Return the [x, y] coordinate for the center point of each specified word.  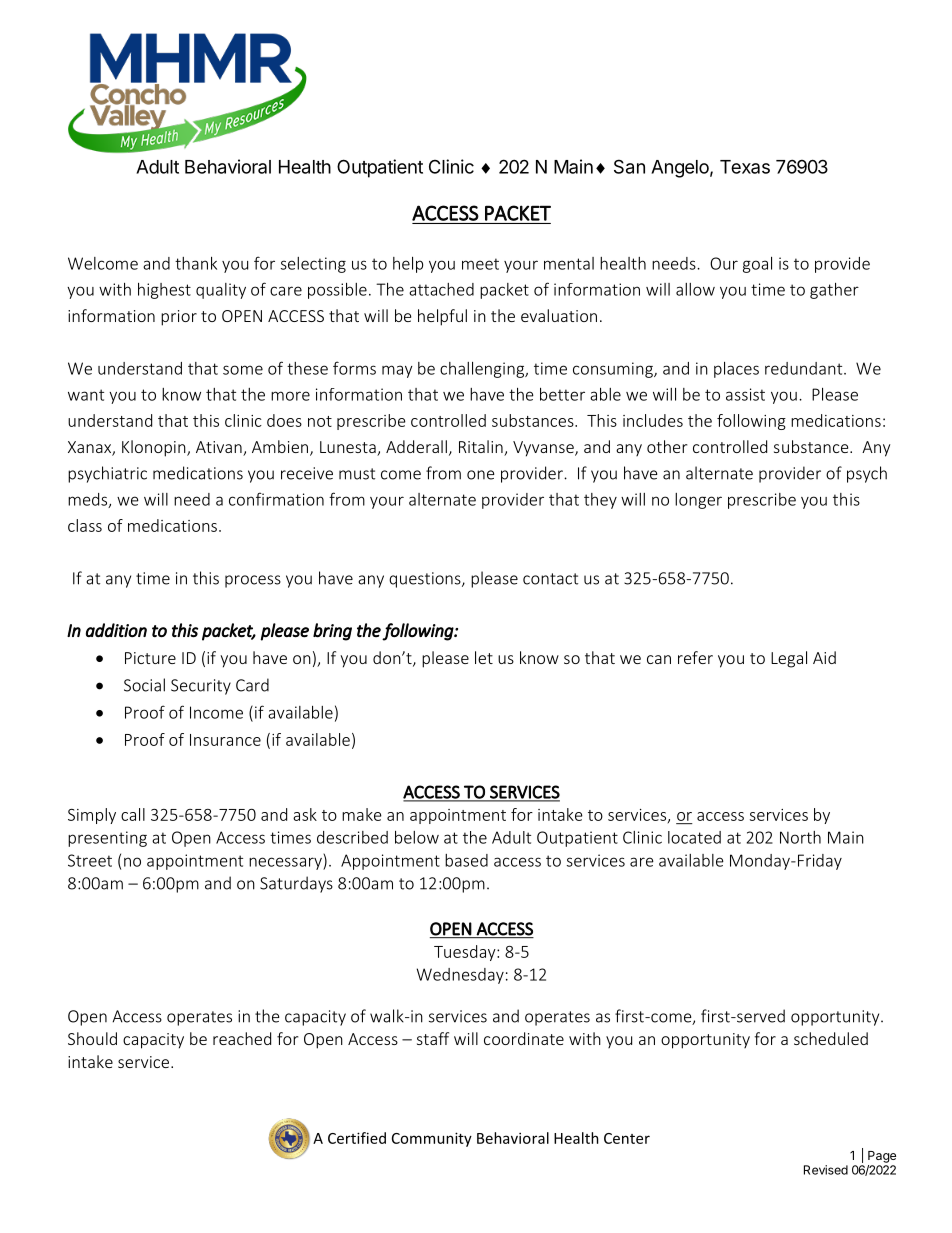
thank [196, 263]
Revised [826, 1170]
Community [432, 1139]
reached [242, 1038]
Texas [745, 167]
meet [480, 264]
